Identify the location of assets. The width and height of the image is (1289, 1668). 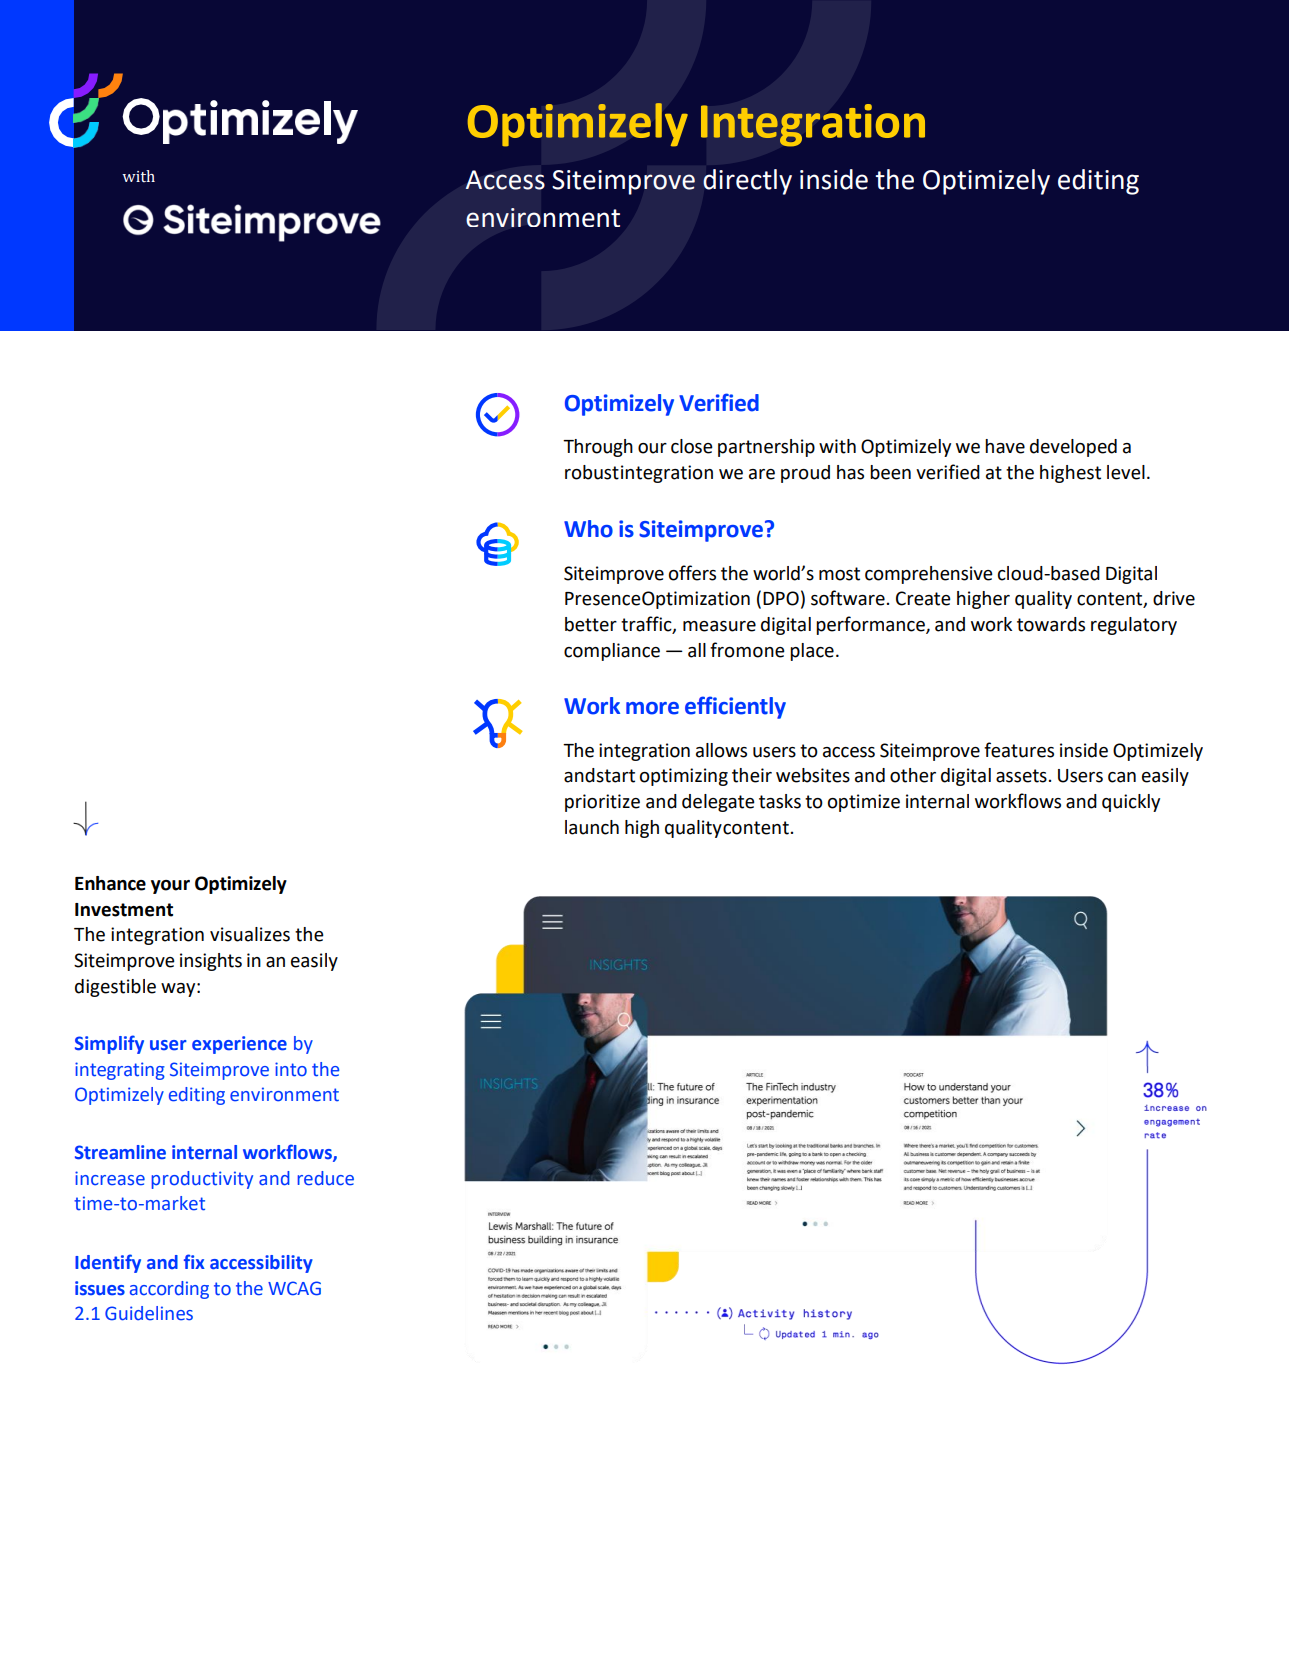
(1021, 776).
